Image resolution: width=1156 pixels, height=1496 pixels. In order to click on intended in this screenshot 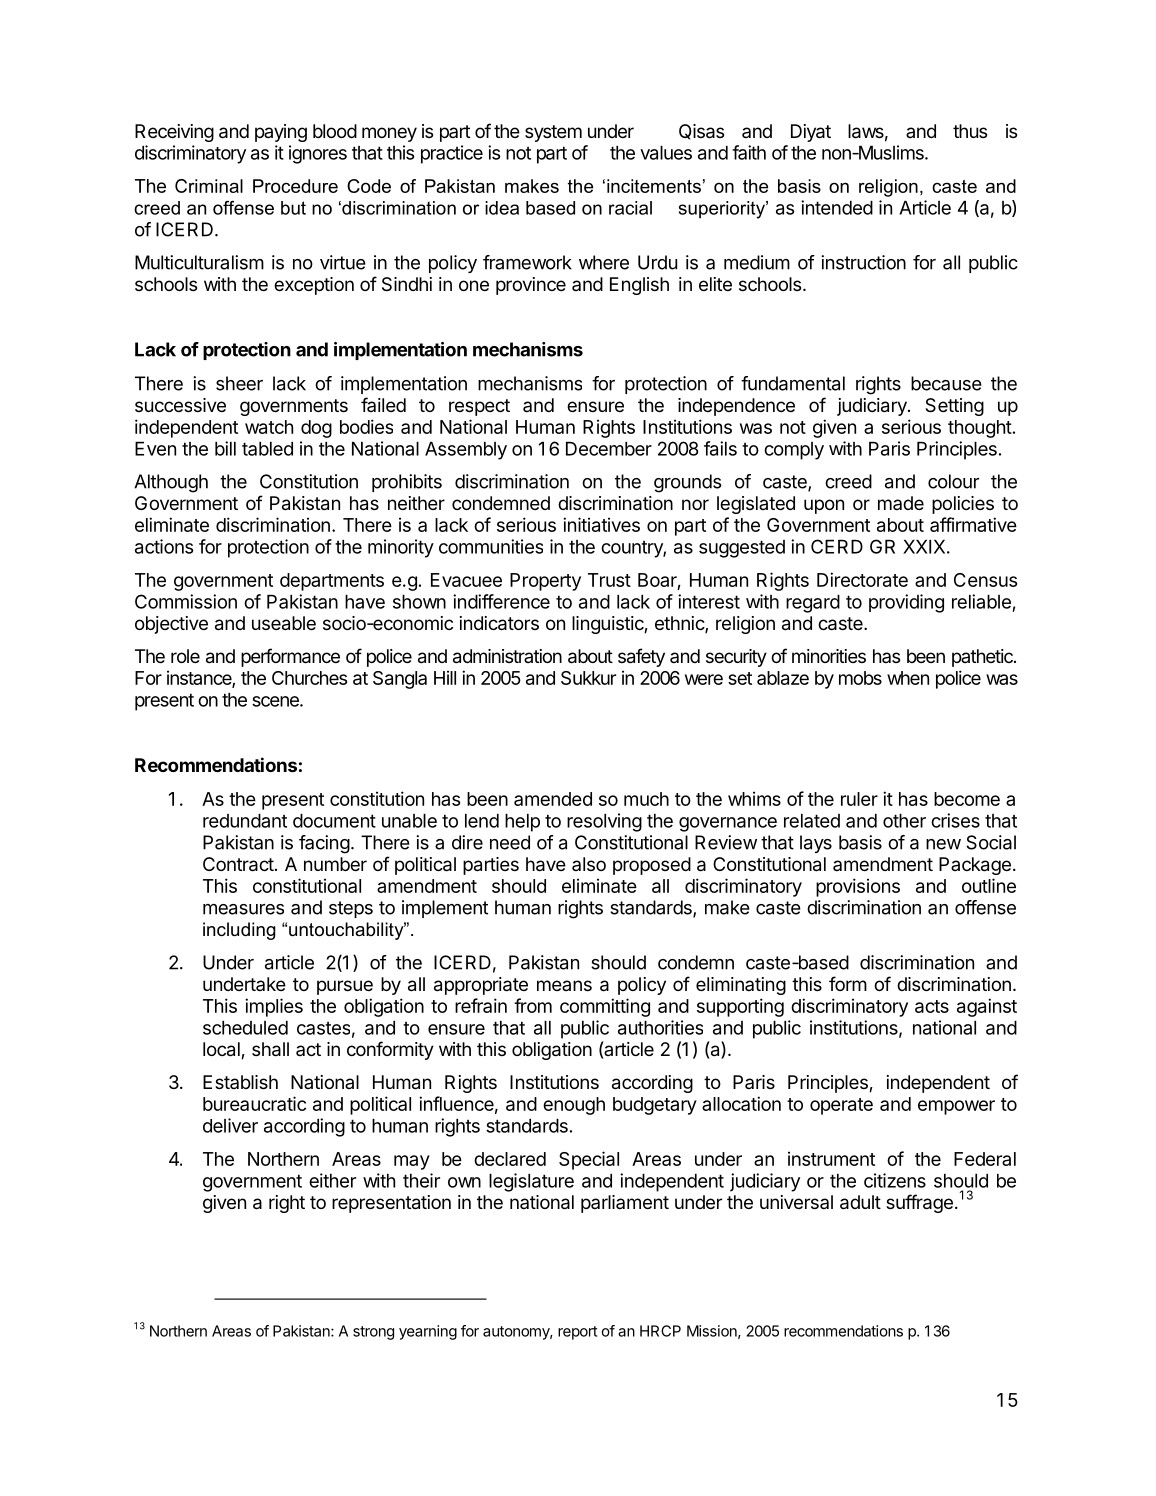, I will do `click(837, 207)`.
